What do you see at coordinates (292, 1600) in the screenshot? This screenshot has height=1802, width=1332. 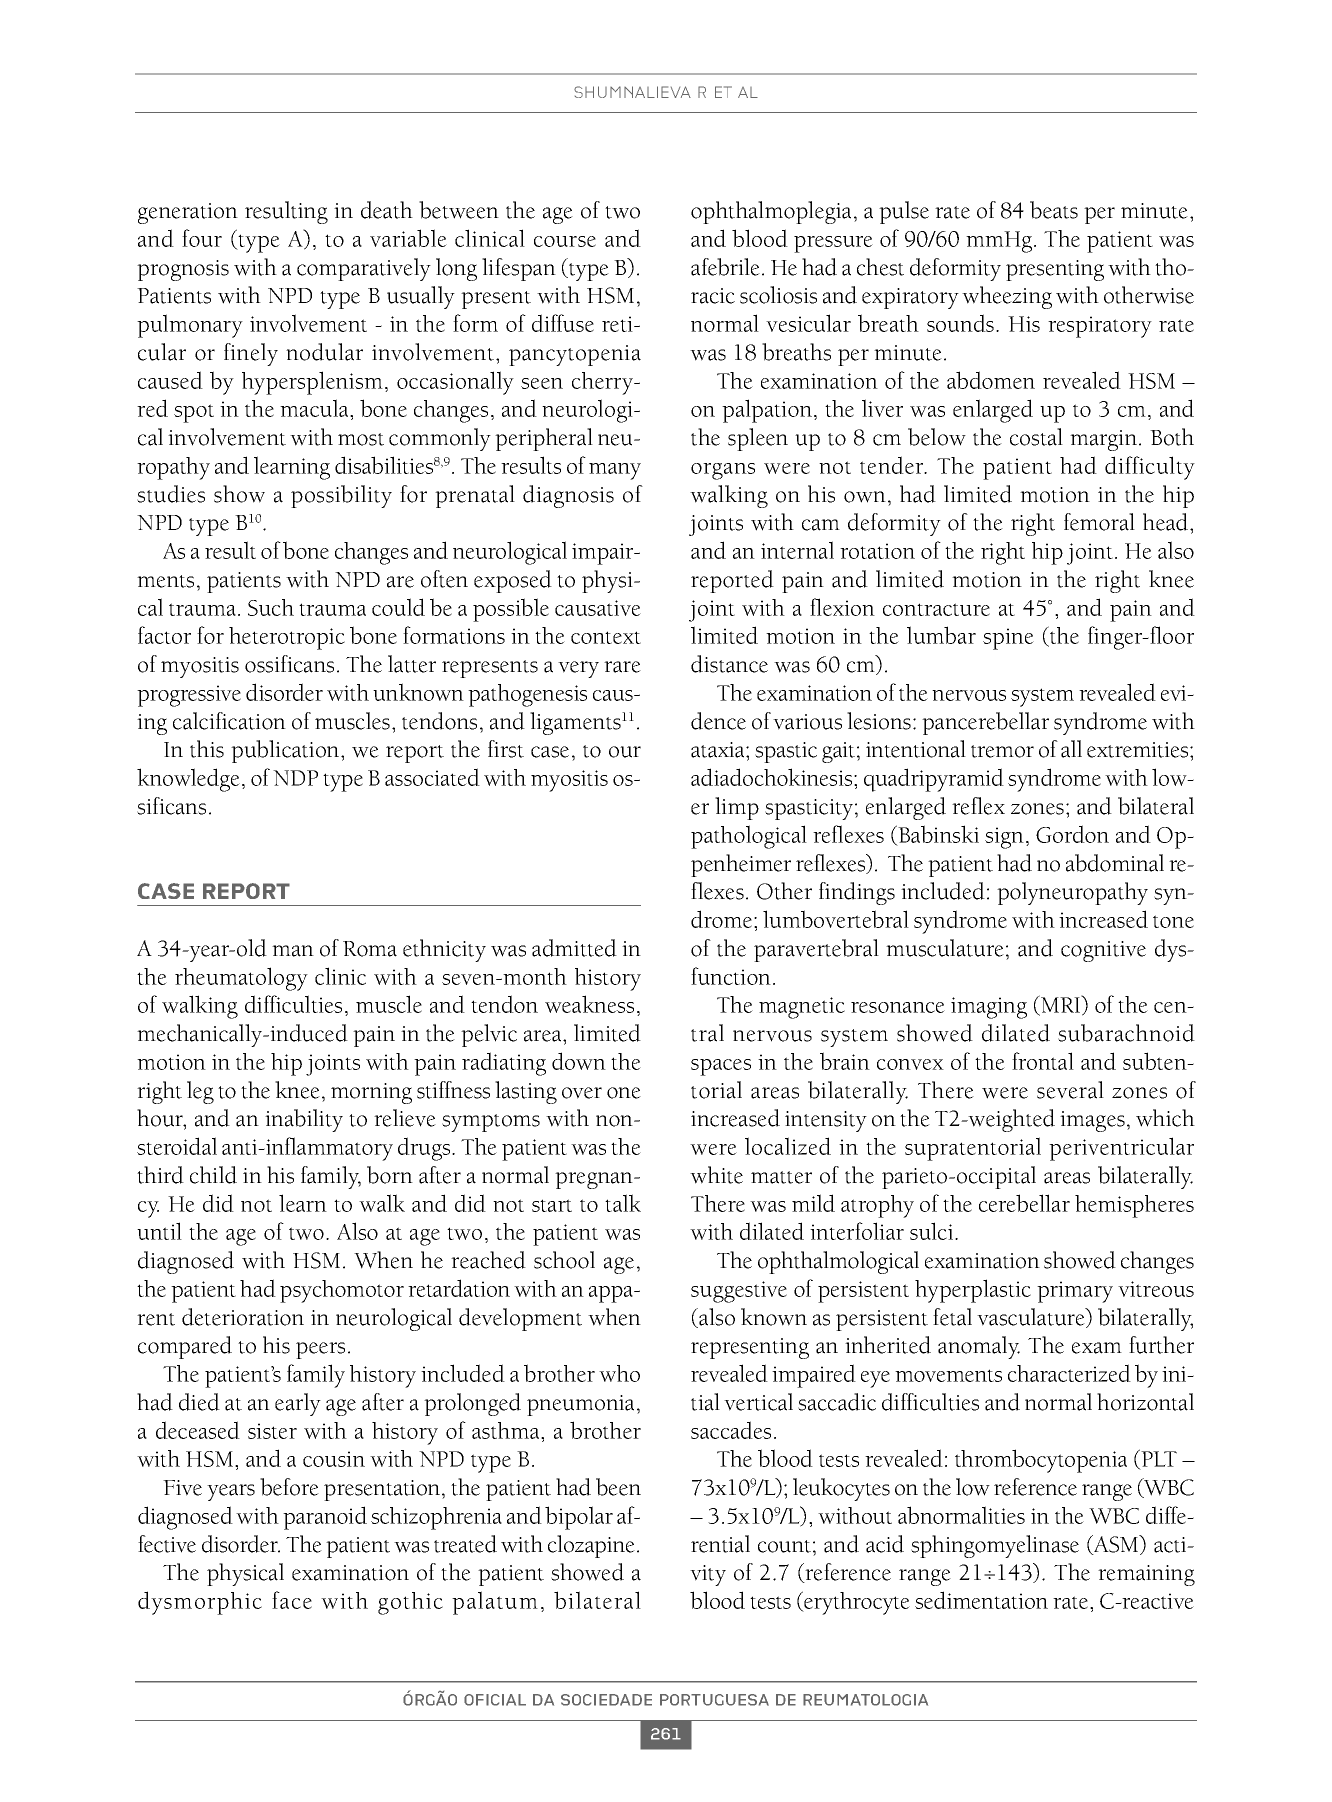 I see `face` at bounding box center [292, 1600].
